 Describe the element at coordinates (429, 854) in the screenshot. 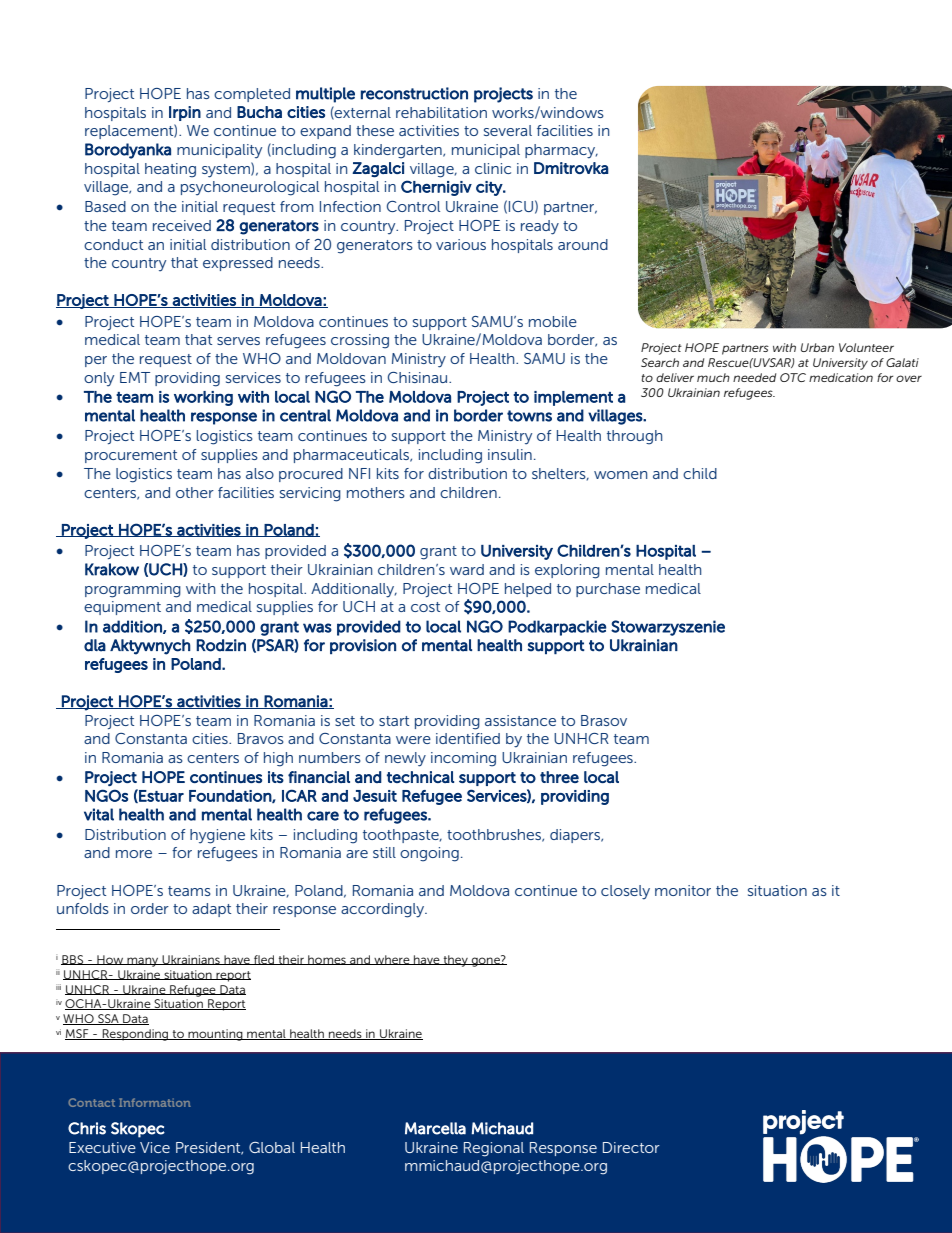

I see `ongoing` at that location.
